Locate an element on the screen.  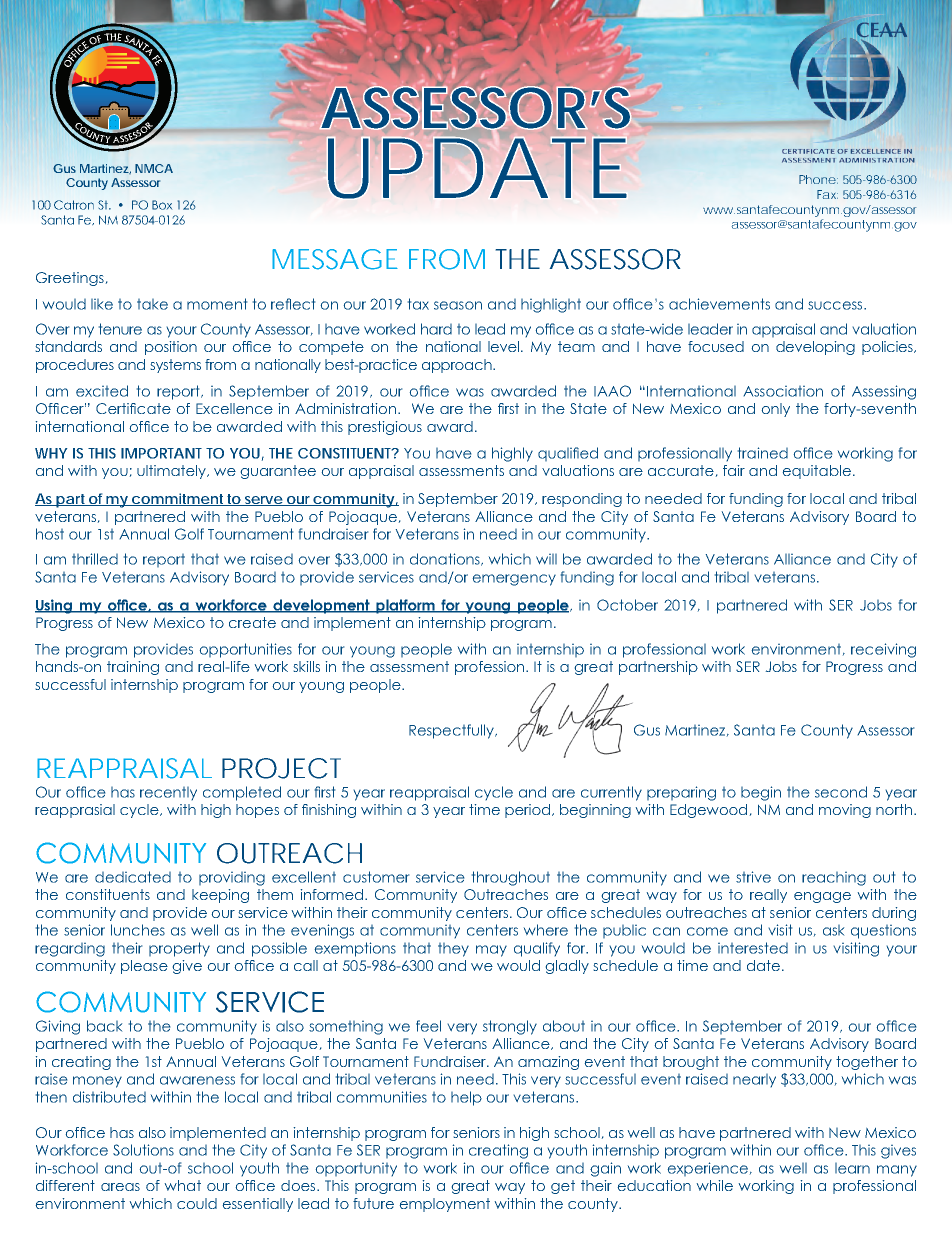
what is located at coordinates (183, 1185).
